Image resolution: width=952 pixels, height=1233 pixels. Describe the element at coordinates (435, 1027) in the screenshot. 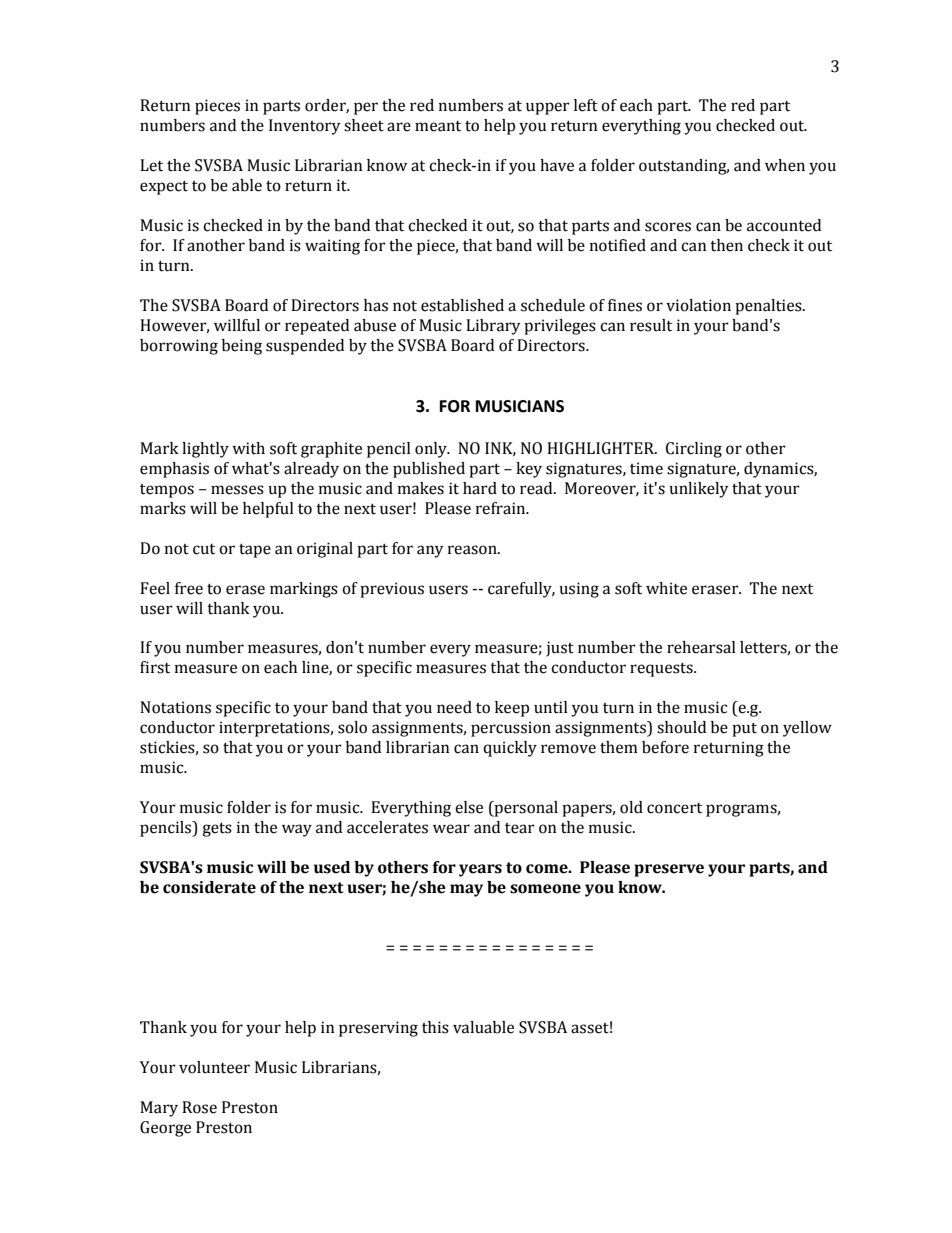

I see `this` at that location.
